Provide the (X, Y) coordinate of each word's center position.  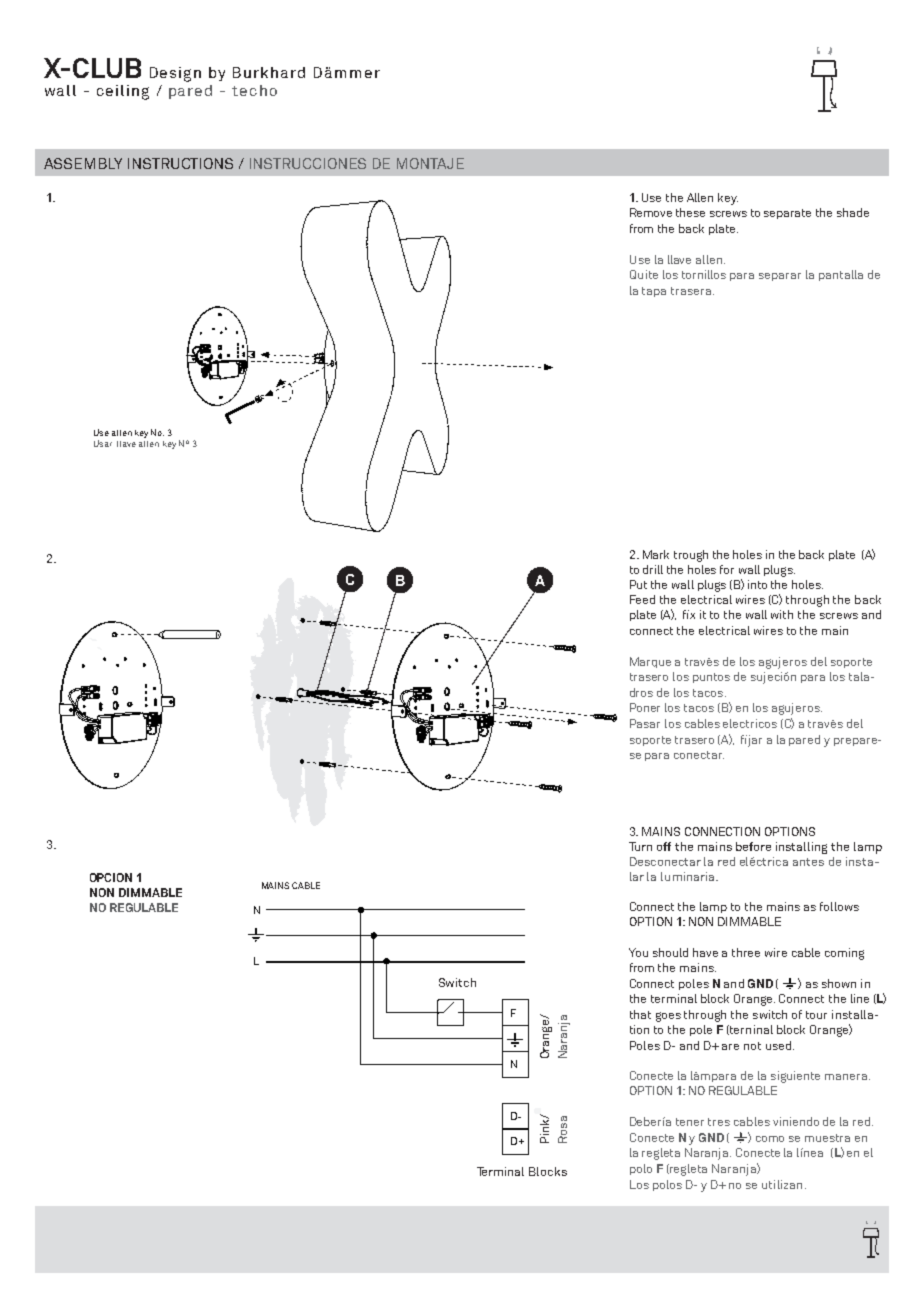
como (770, 1139)
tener (690, 1122)
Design (175, 74)
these (690, 212)
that (640, 1014)
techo (254, 90)
